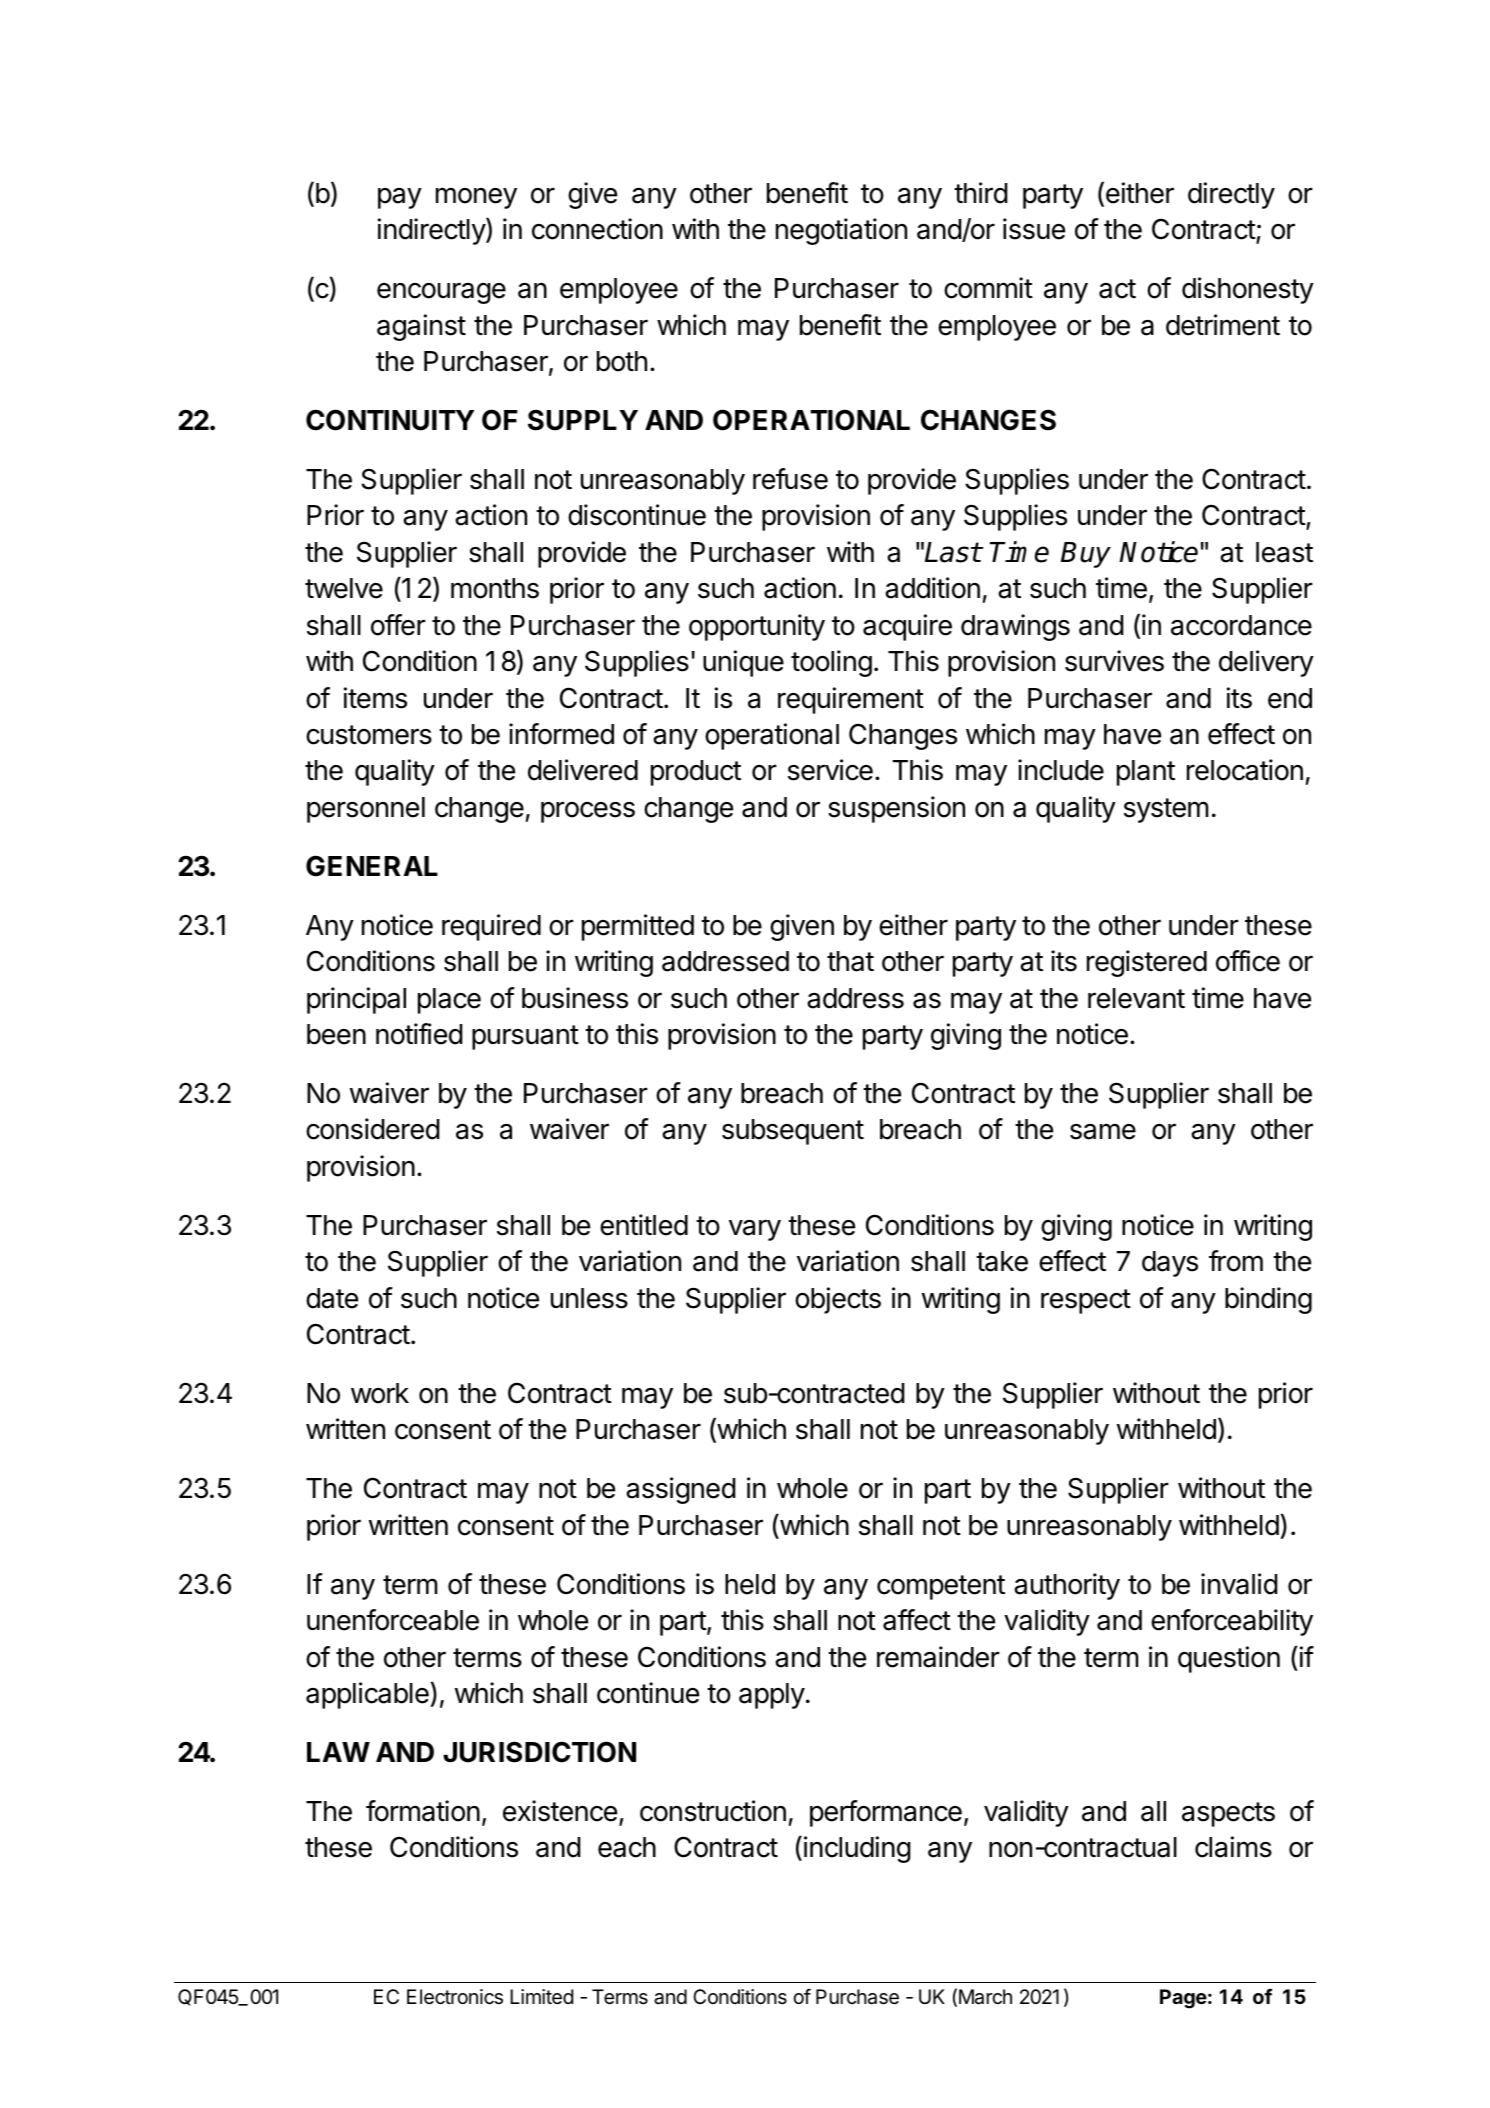 The image size is (1490, 2108). Describe the element at coordinates (838, 1300) in the page. I see `objects` at that location.
